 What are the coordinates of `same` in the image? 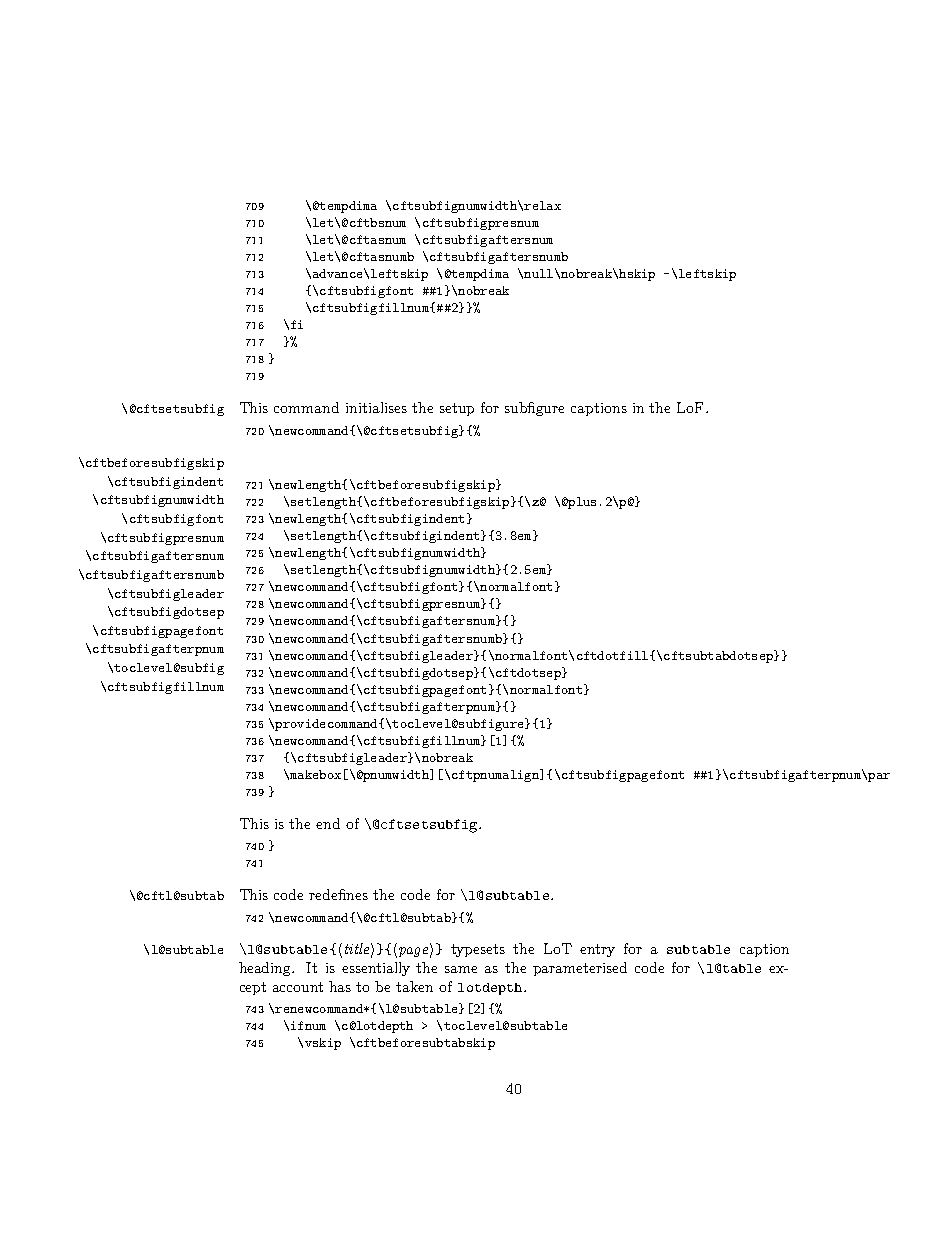 It's located at (461, 969).
